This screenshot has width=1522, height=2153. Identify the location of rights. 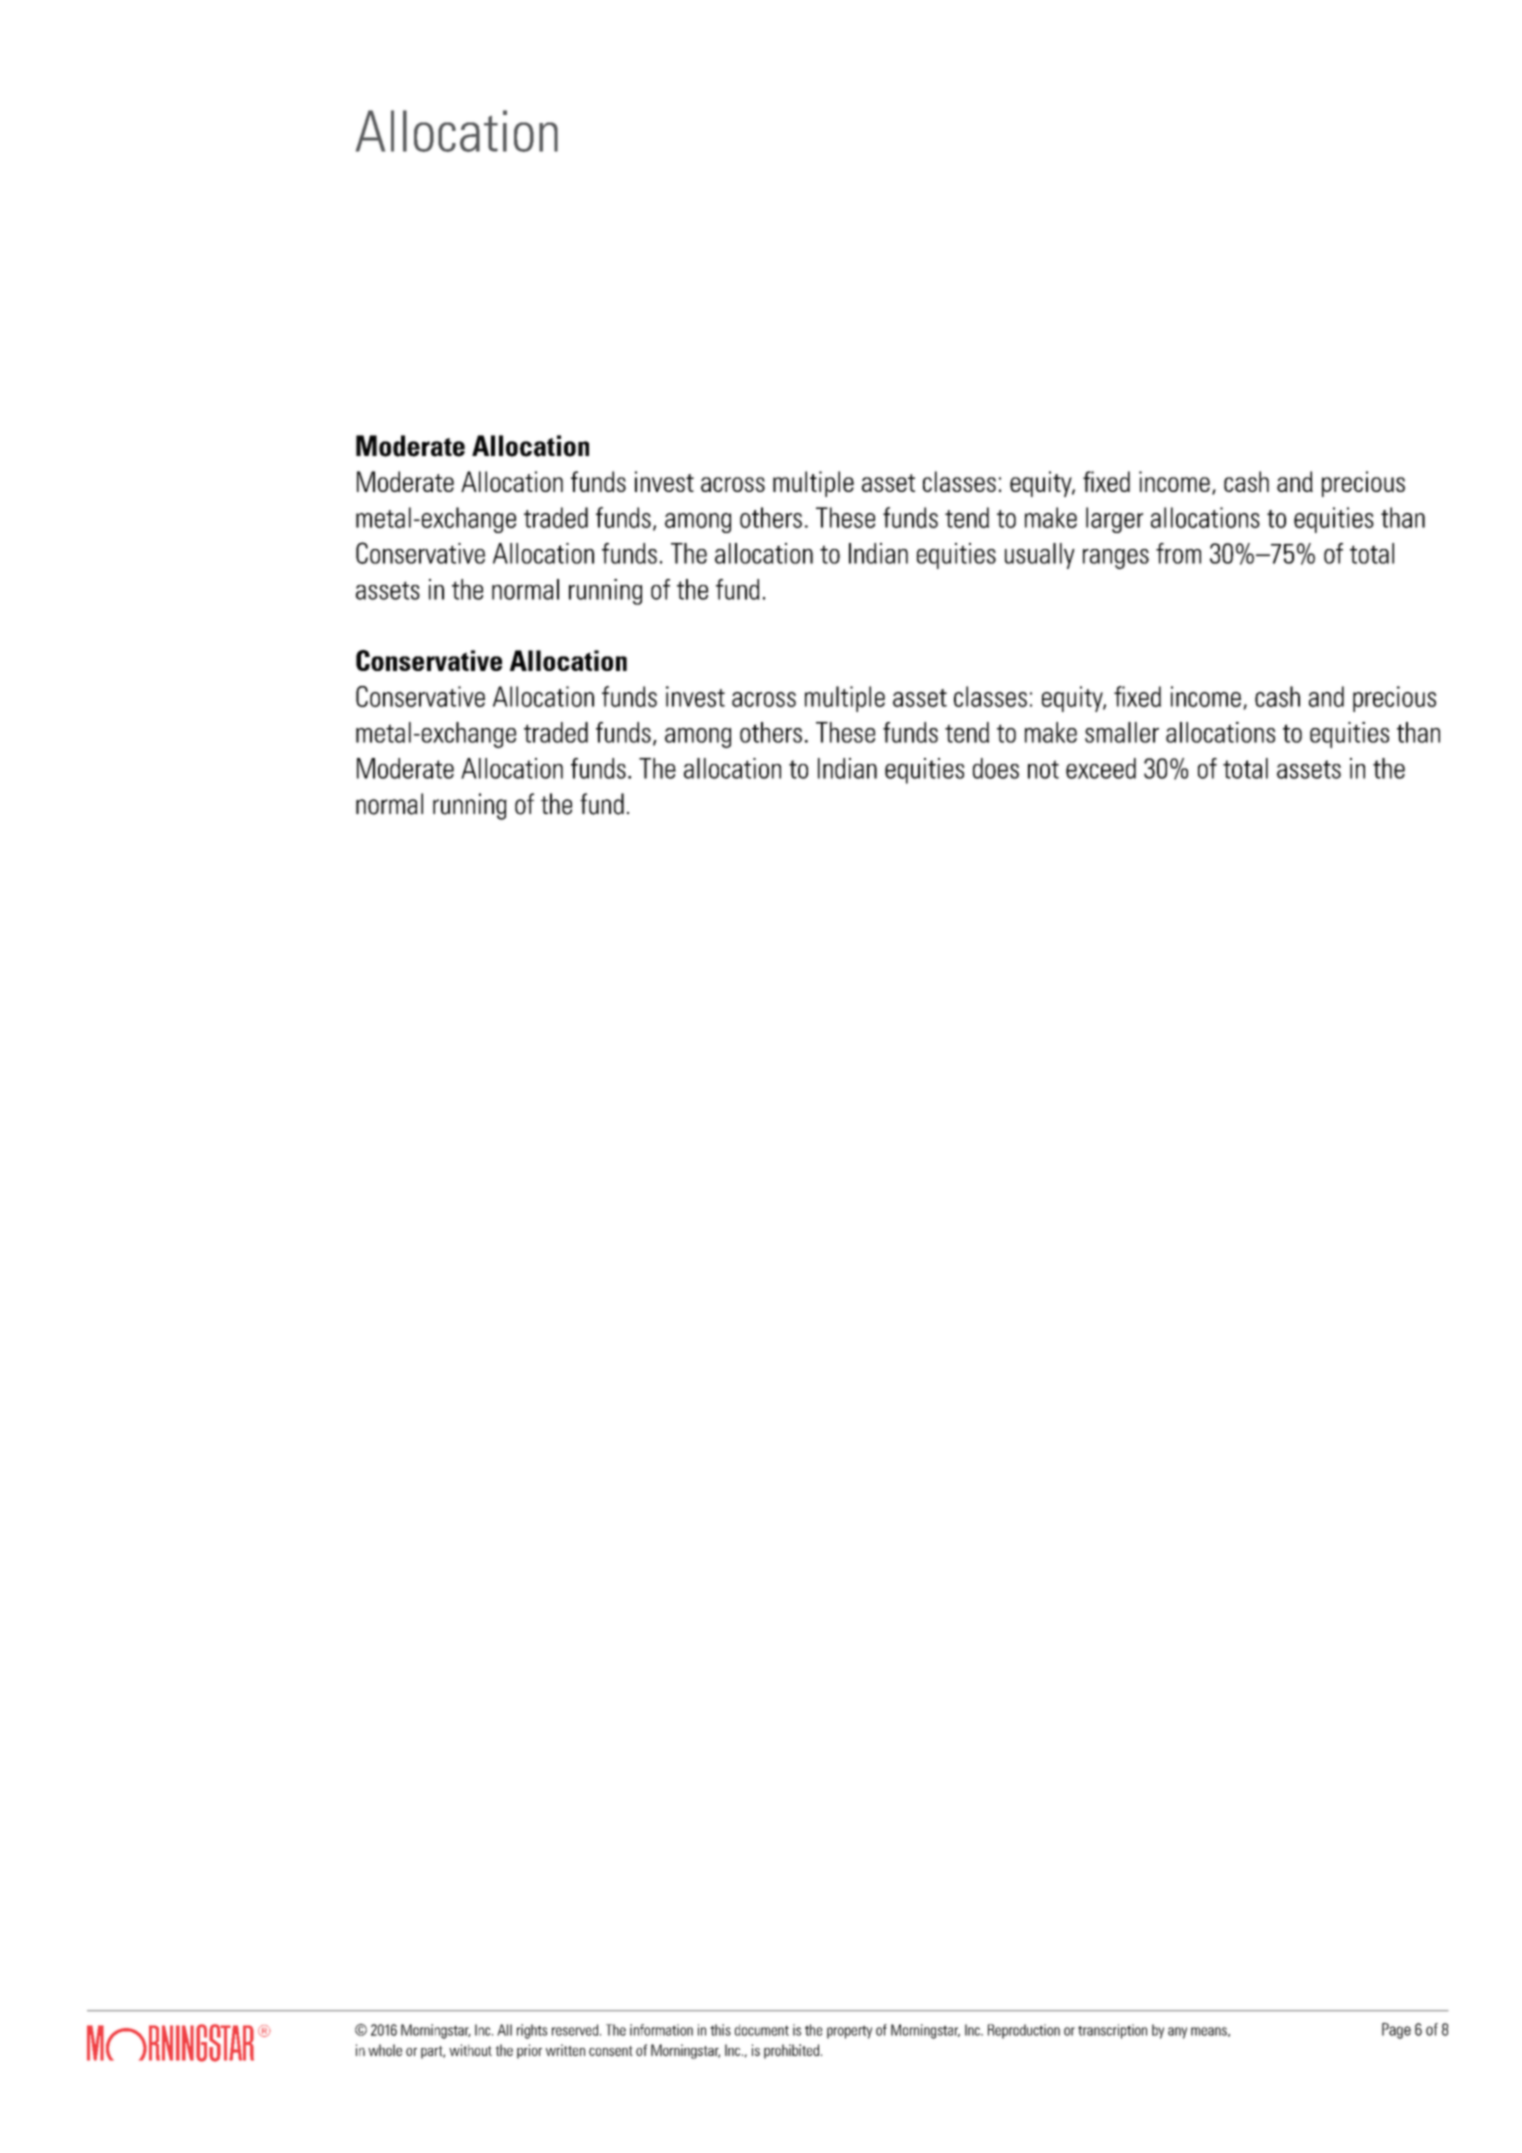
(532, 2031).
